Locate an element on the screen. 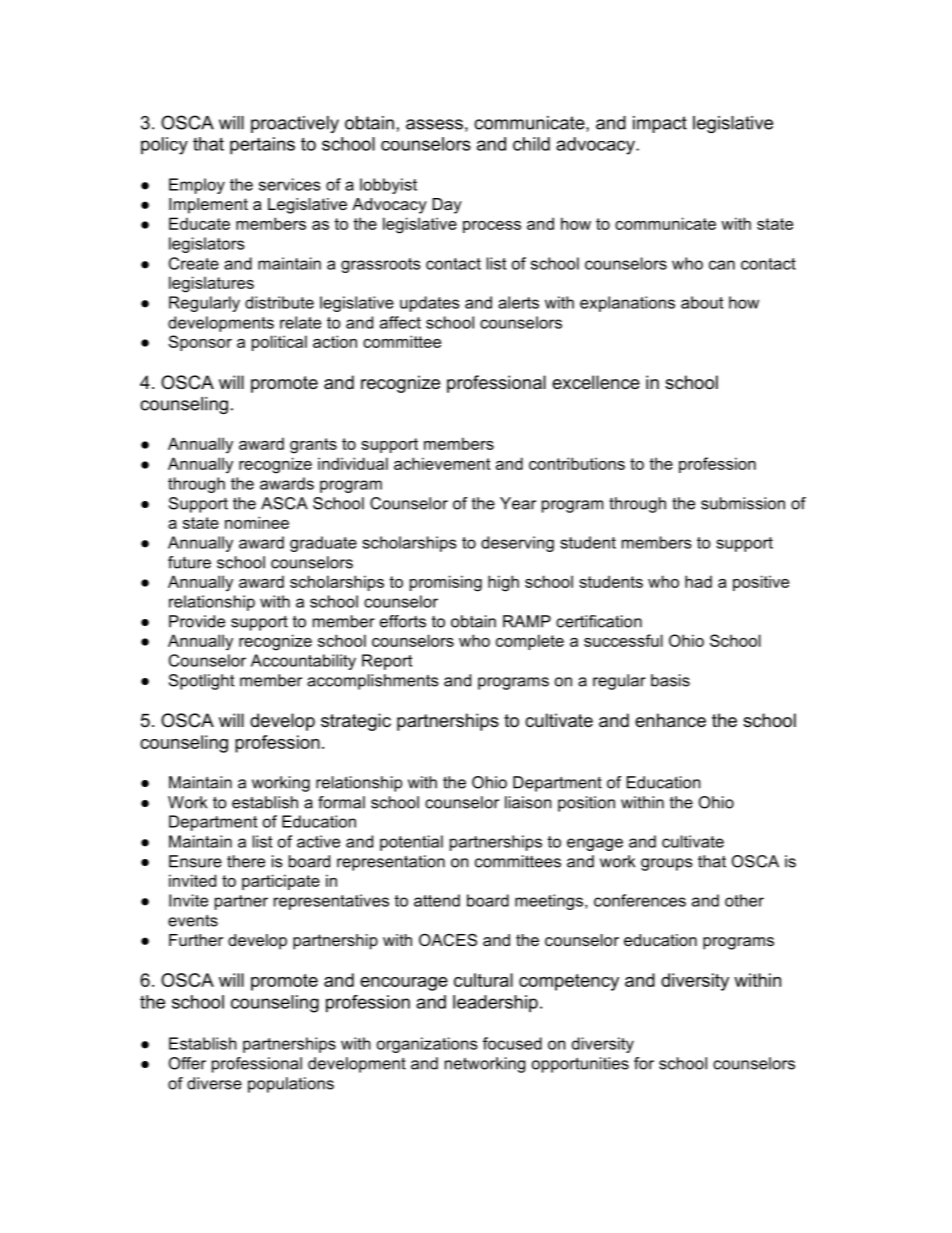 The image size is (952, 1233). assess is located at coordinates (434, 124).
